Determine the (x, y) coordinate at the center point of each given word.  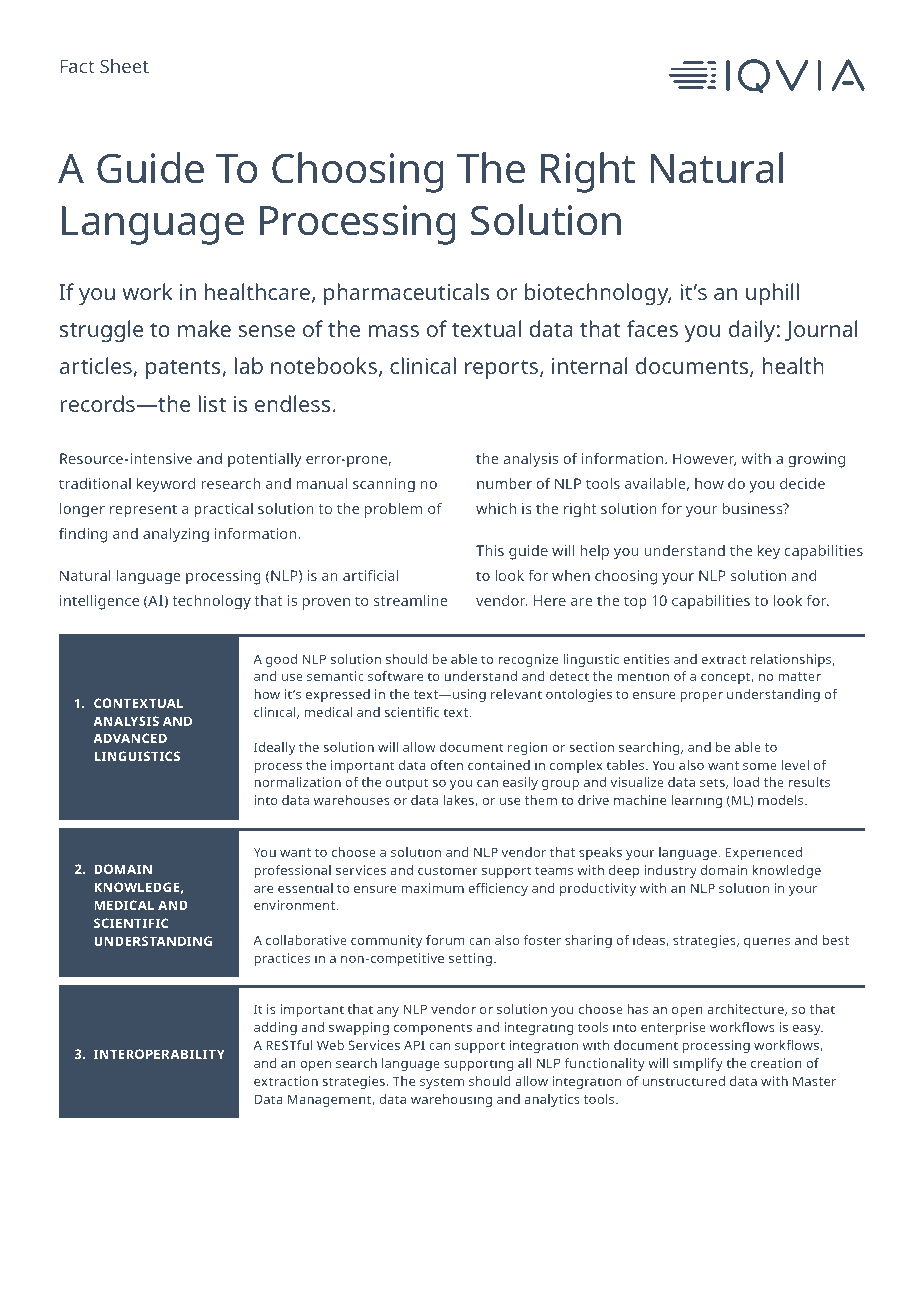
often (447, 765)
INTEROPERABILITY (159, 1054)
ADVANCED (130, 738)
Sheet (124, 66)
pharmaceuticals (406, 294)
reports (503, 369)
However (704, 459)
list (212, 403)
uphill (772, 294)
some (760, 766)
